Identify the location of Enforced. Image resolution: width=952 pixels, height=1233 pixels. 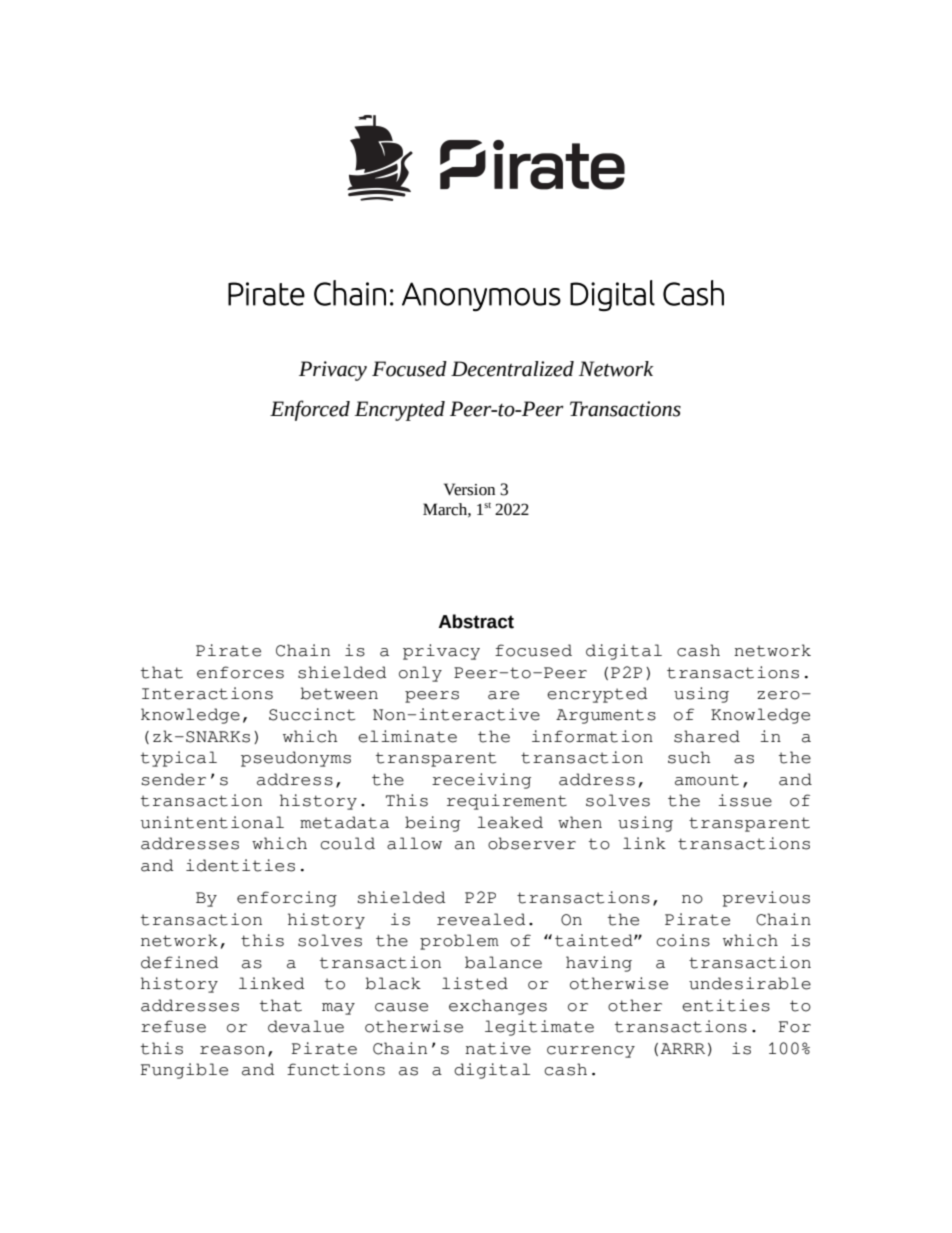
(310, 410).
